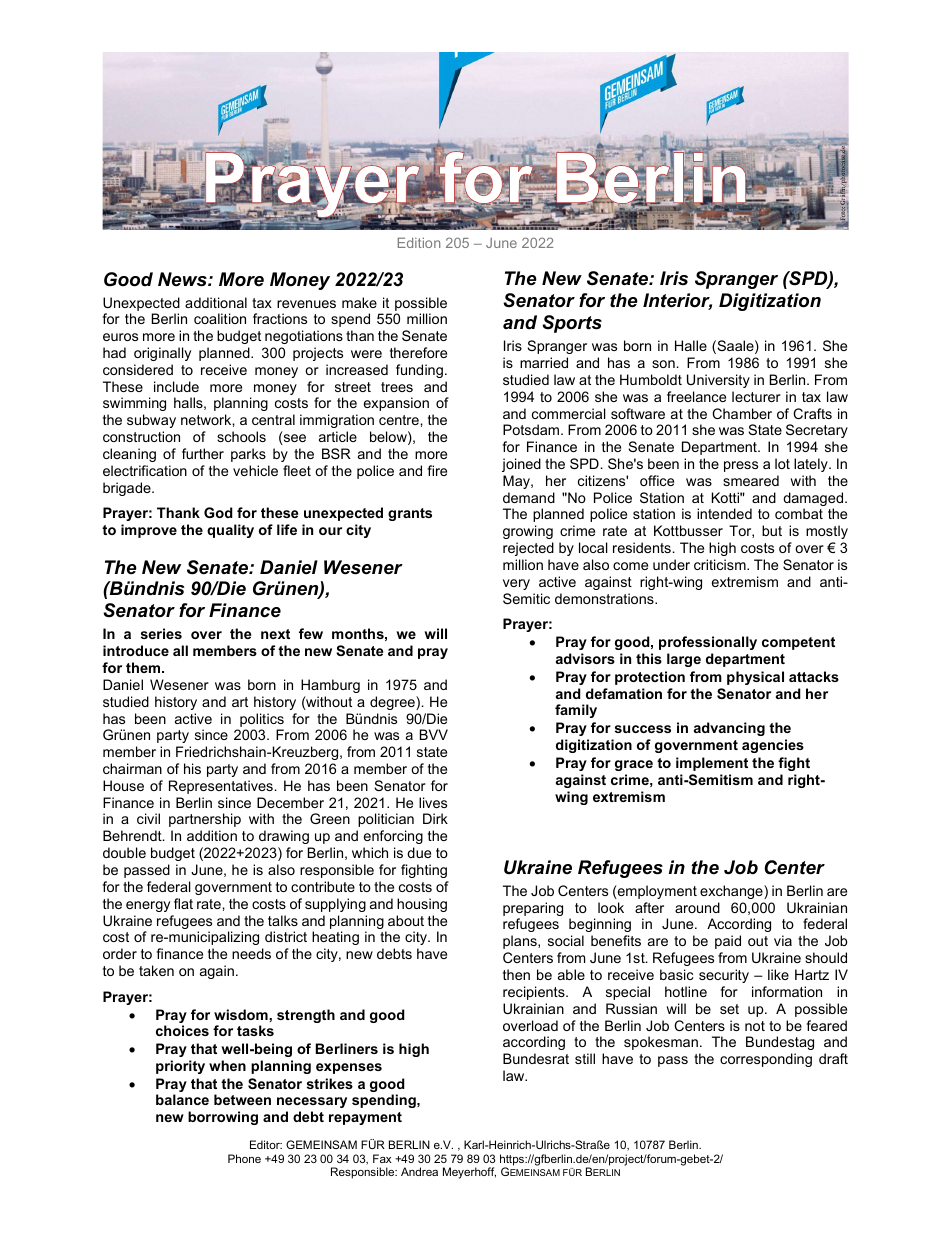 The image size is (952, 1233). What do you see at coordinates (691, 345) in the screenshot?
I see `Halle` at bounding box center [691, 345].
